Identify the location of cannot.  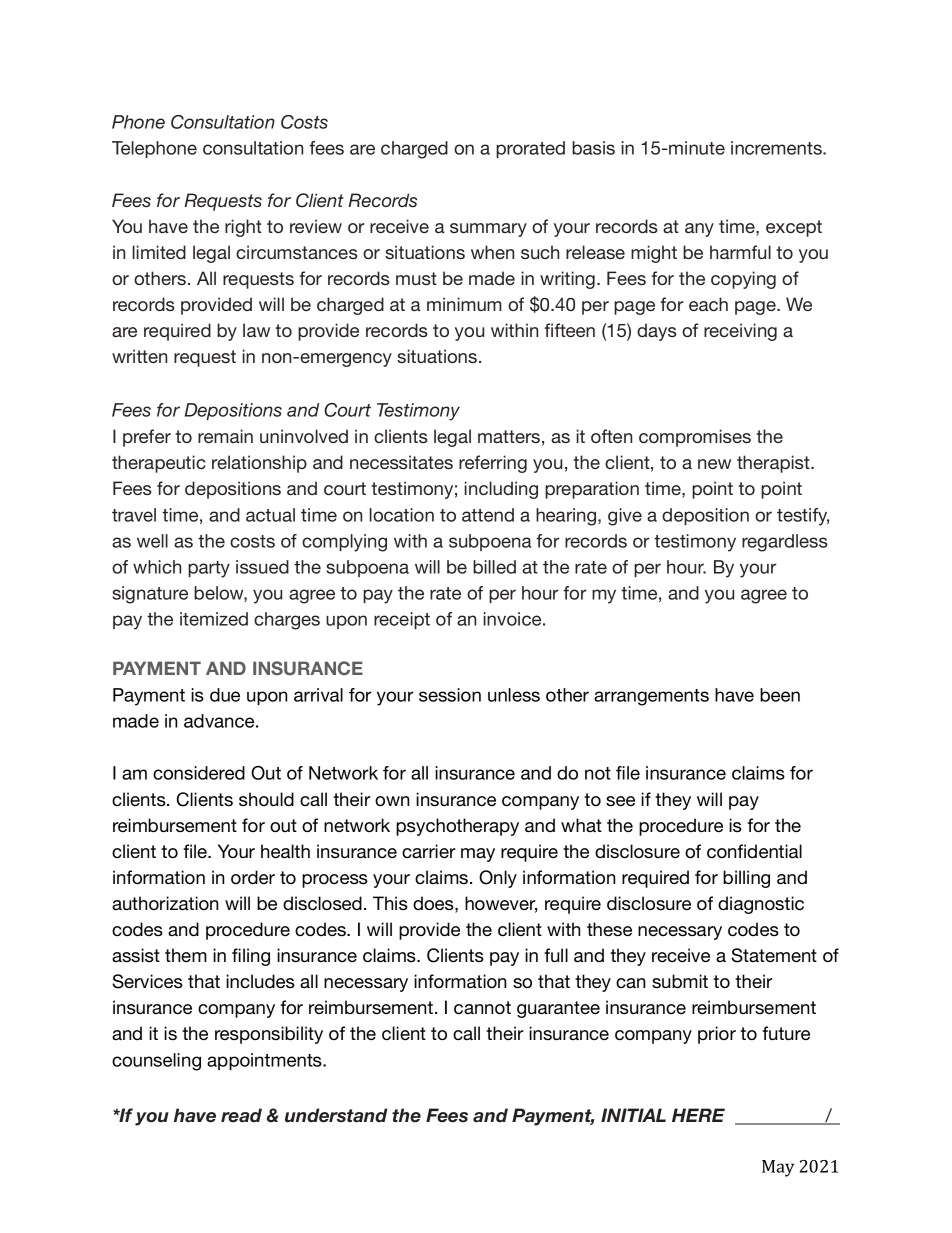
(482, 1007).
